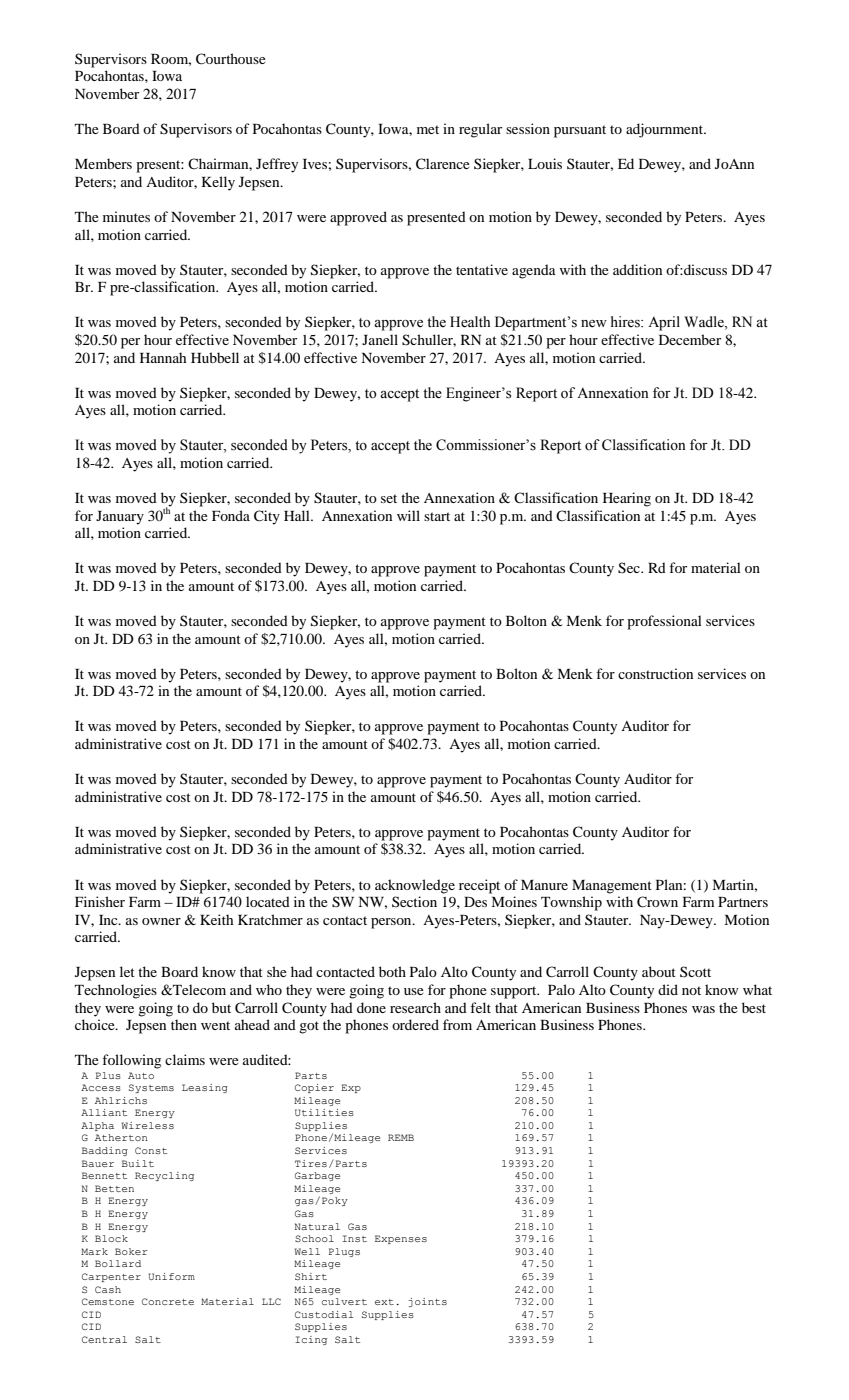 The width and height of the screenshot is (849, 1400). I want to click on Concrete, so click(168, 1301).
